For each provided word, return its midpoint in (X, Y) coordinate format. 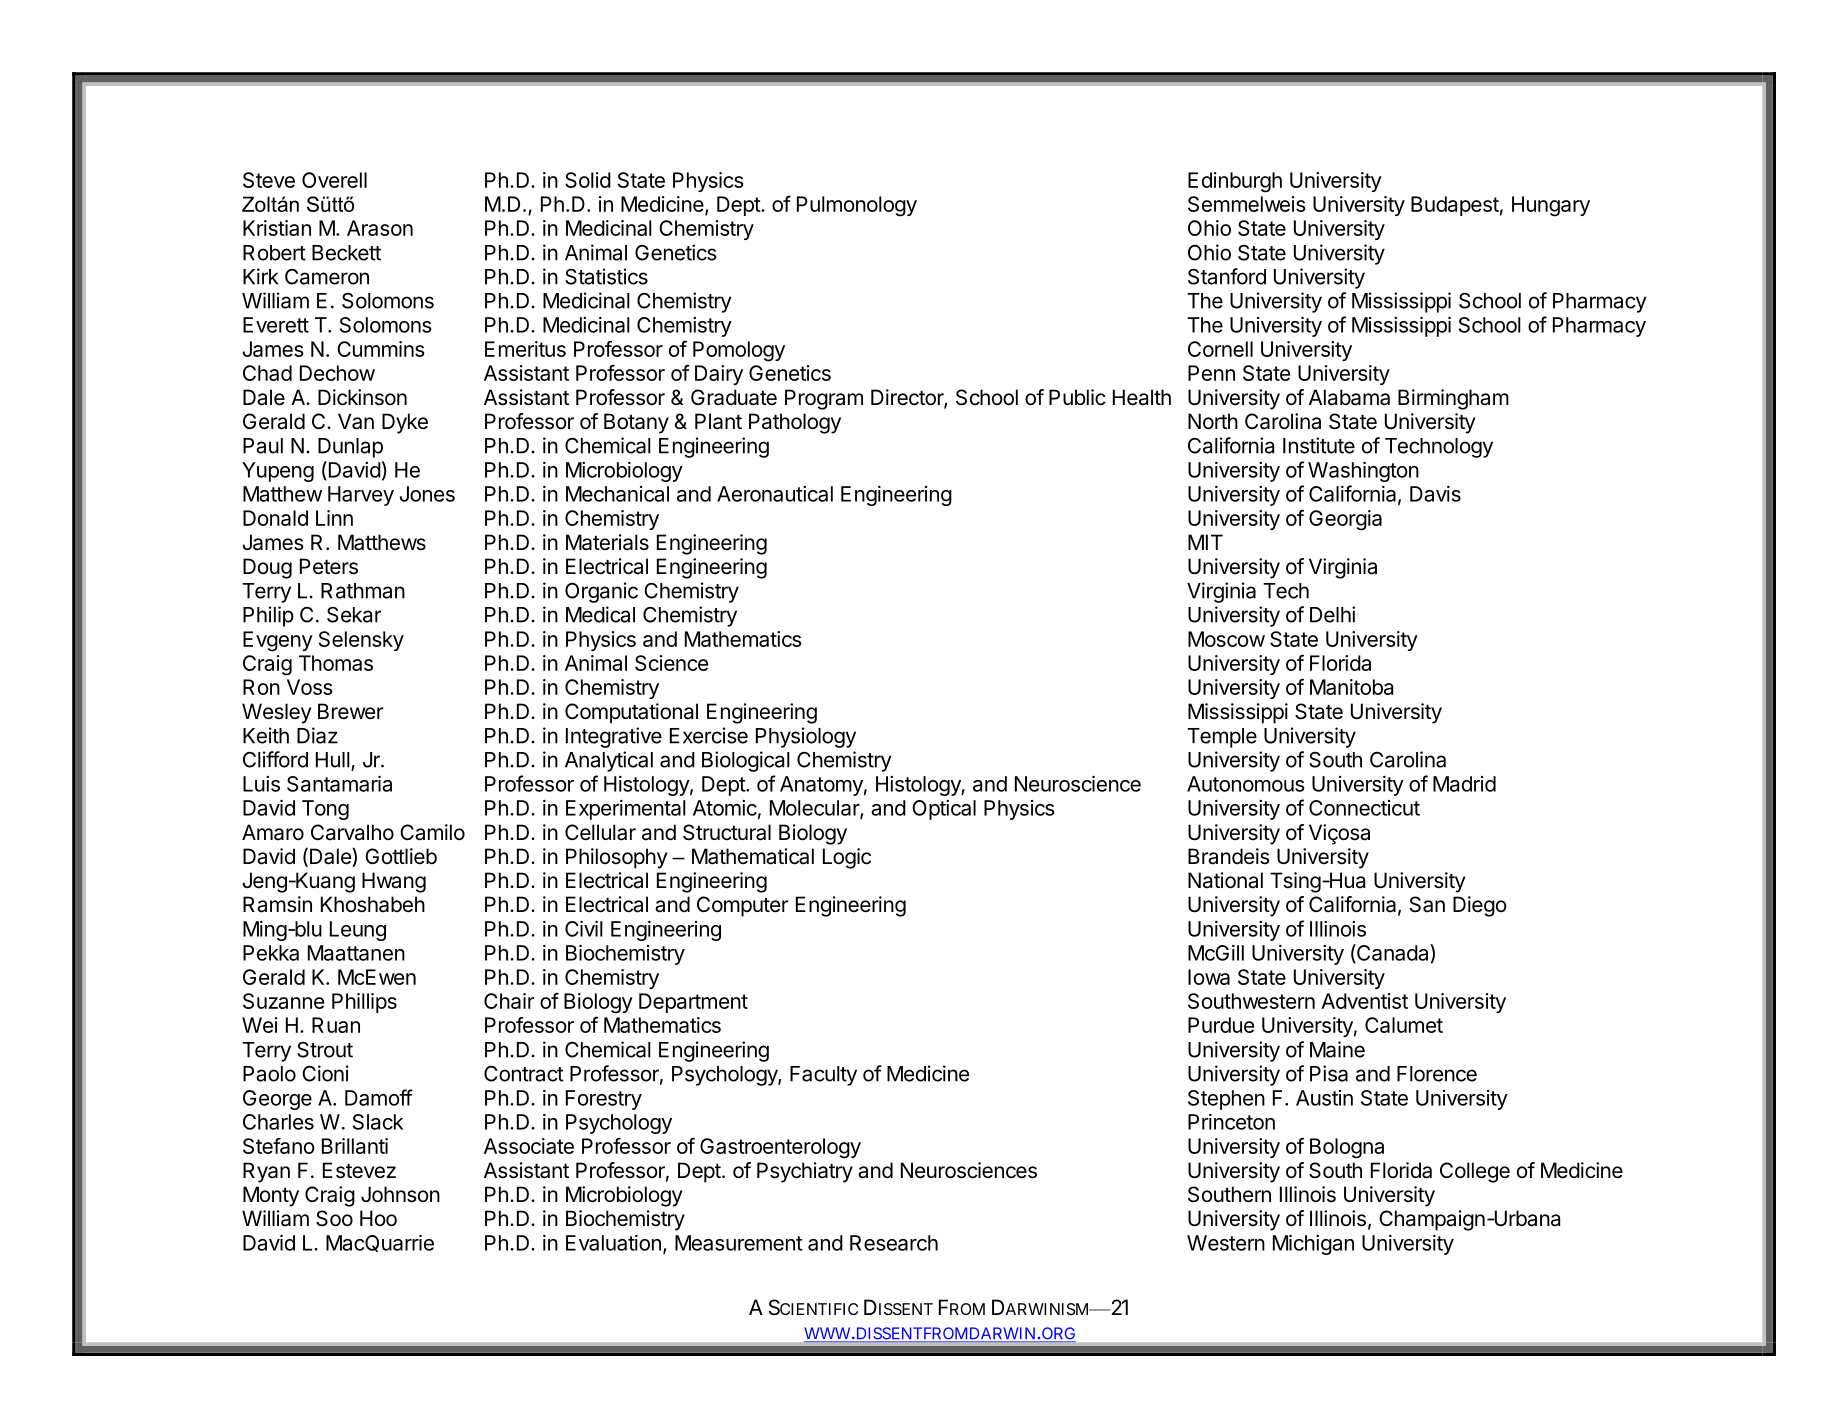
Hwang (394, 882)
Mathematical (753, 856)
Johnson (400, 1194)
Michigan (1313, 1245)
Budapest (1455, 206)
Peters (329, 566)
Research (894, 1243)
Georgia (1345, 520)
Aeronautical (775, 494)
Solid (588, 180)
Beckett (346, 253)
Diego (1480, 906)
